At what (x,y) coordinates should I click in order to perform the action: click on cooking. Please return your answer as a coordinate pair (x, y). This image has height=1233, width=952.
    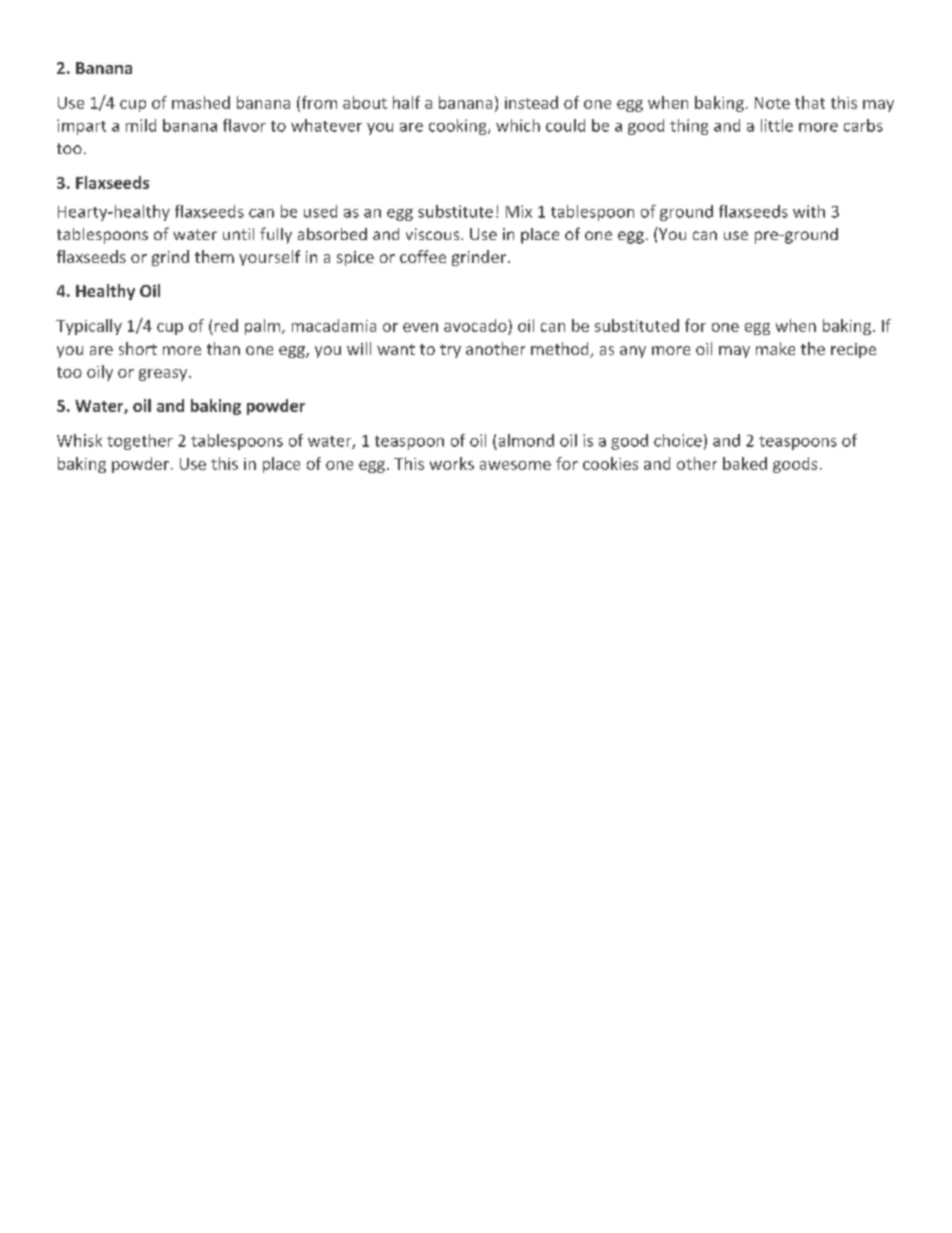
    Looking at the image, I should click on (459, 127).
